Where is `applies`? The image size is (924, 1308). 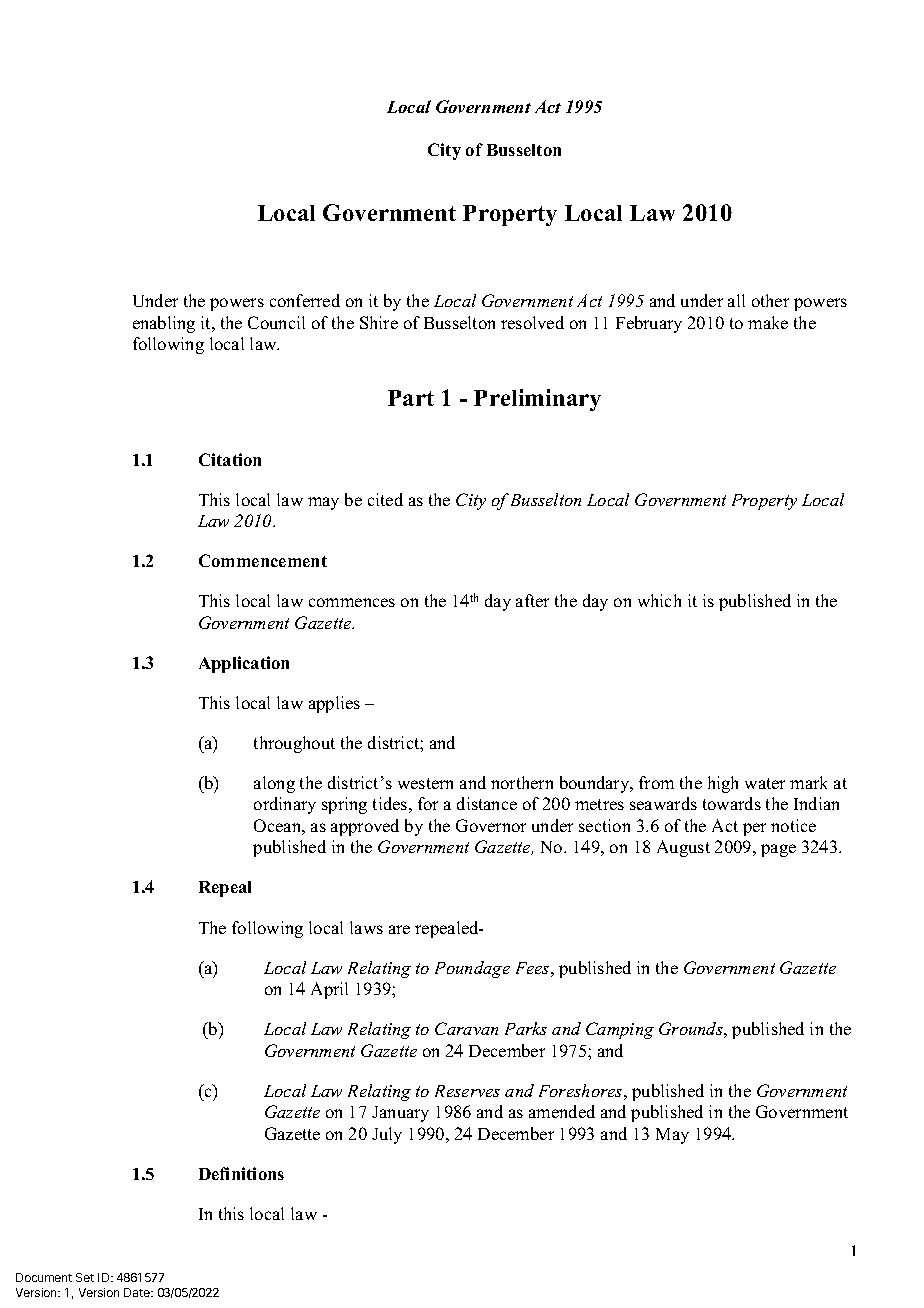
applies is located at coordinates (334, 704).
